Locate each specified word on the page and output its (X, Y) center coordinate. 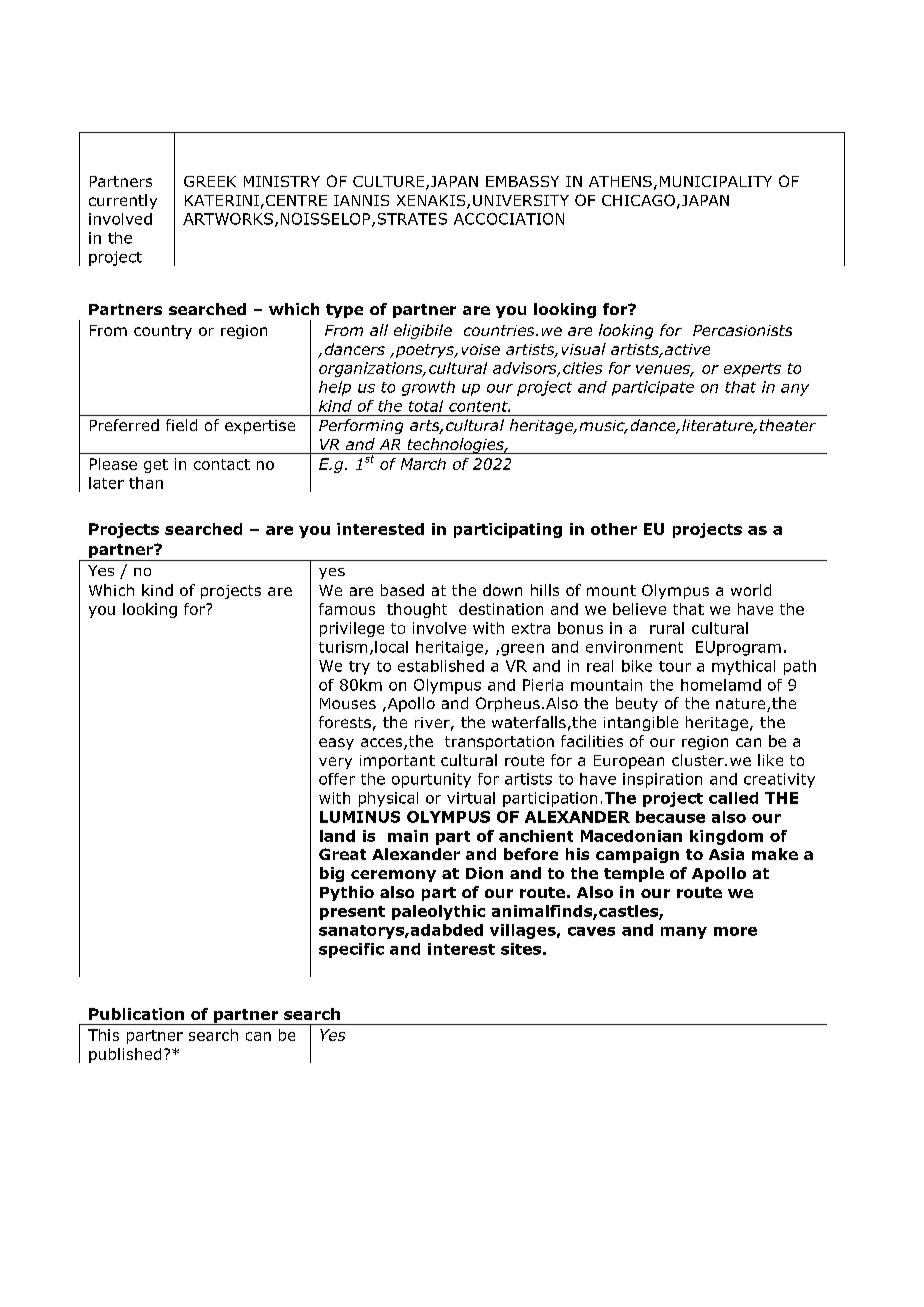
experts (752, 370)
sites (521, 949)
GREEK (210, 181)
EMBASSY (522, 181)
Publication (136, 1014)
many (684, 933)
